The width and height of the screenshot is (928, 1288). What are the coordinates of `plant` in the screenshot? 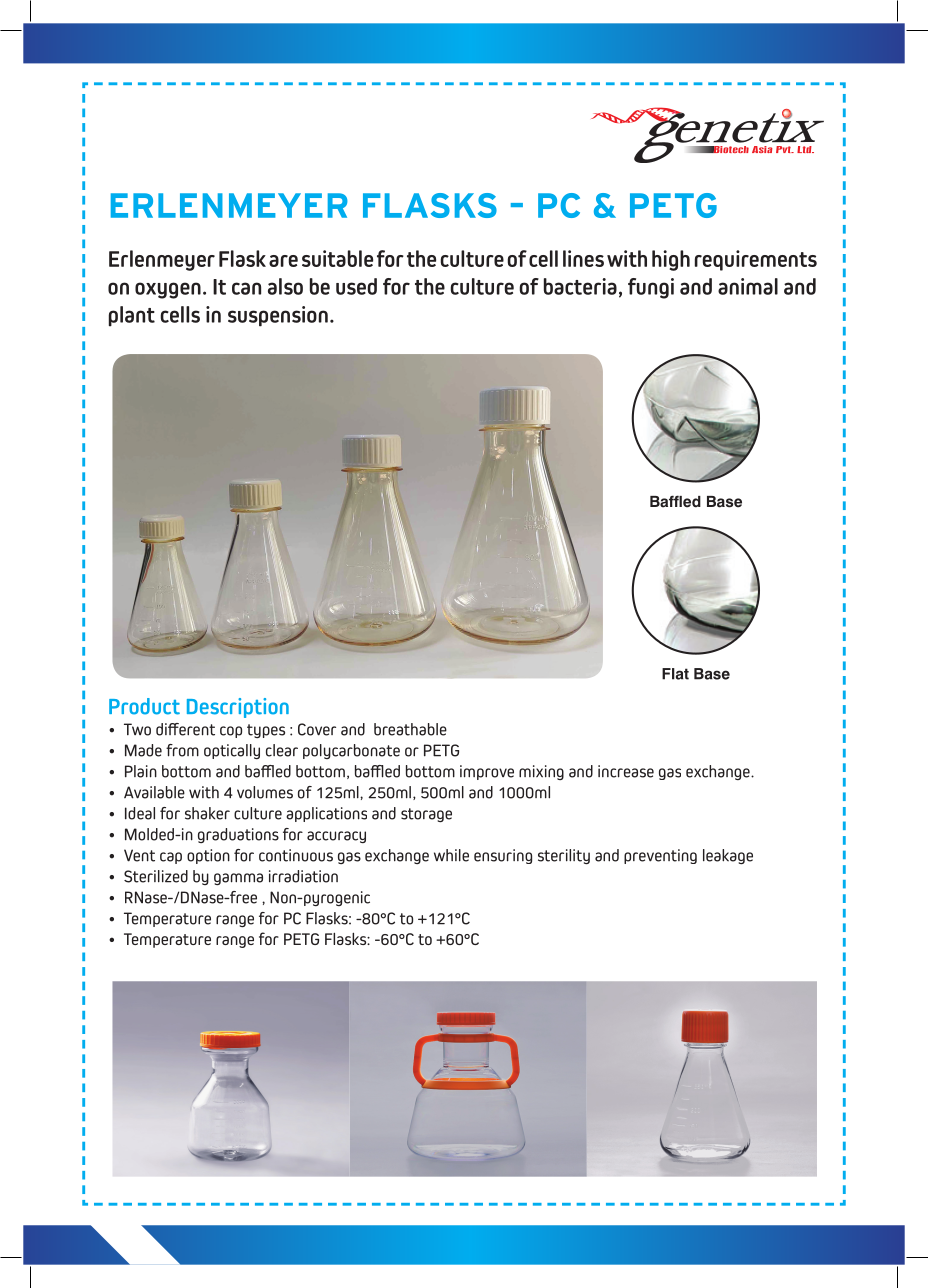 It's located at (132, 316).
